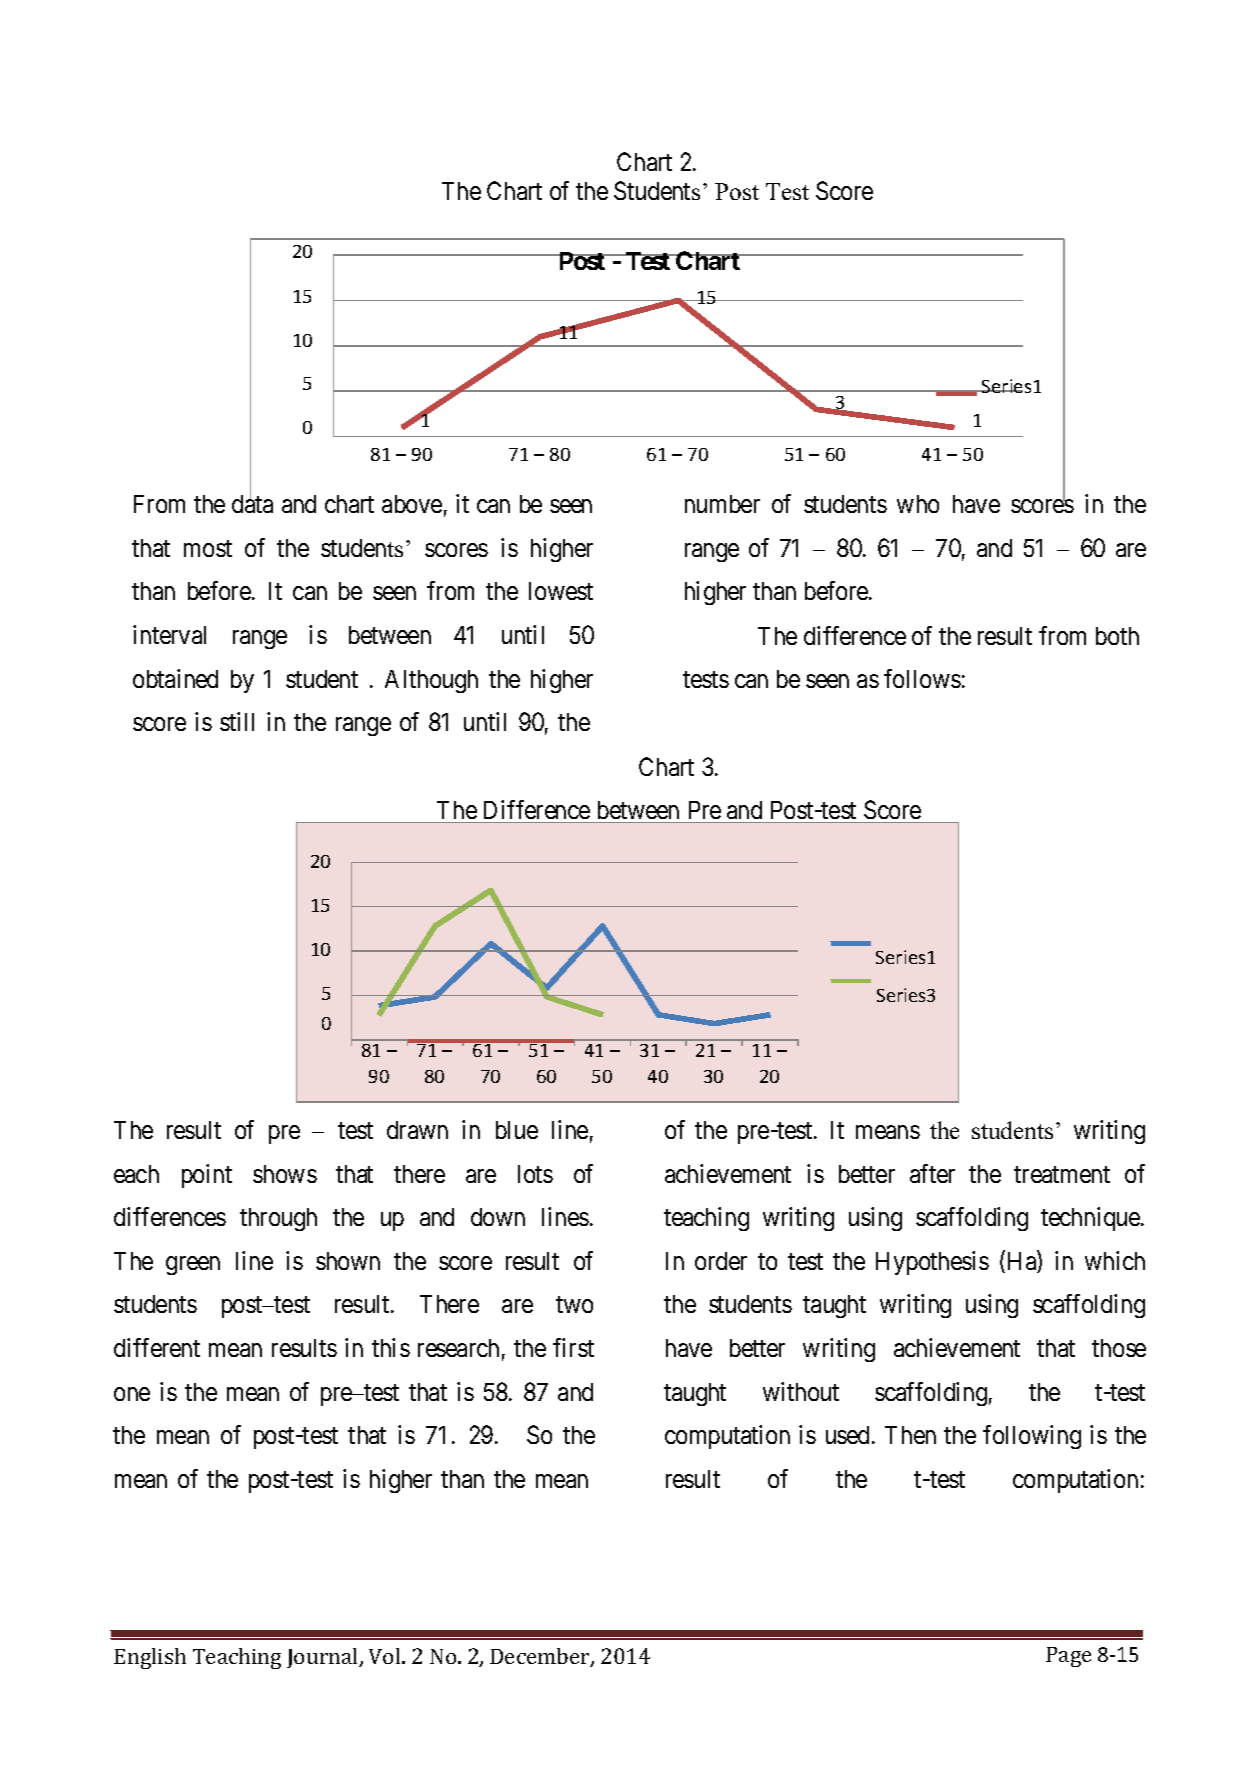 This screenshot has height=1773, width=1255. Describe the element at coordinates (517, 1130) in the screenshot. I see `blue` at that location.
